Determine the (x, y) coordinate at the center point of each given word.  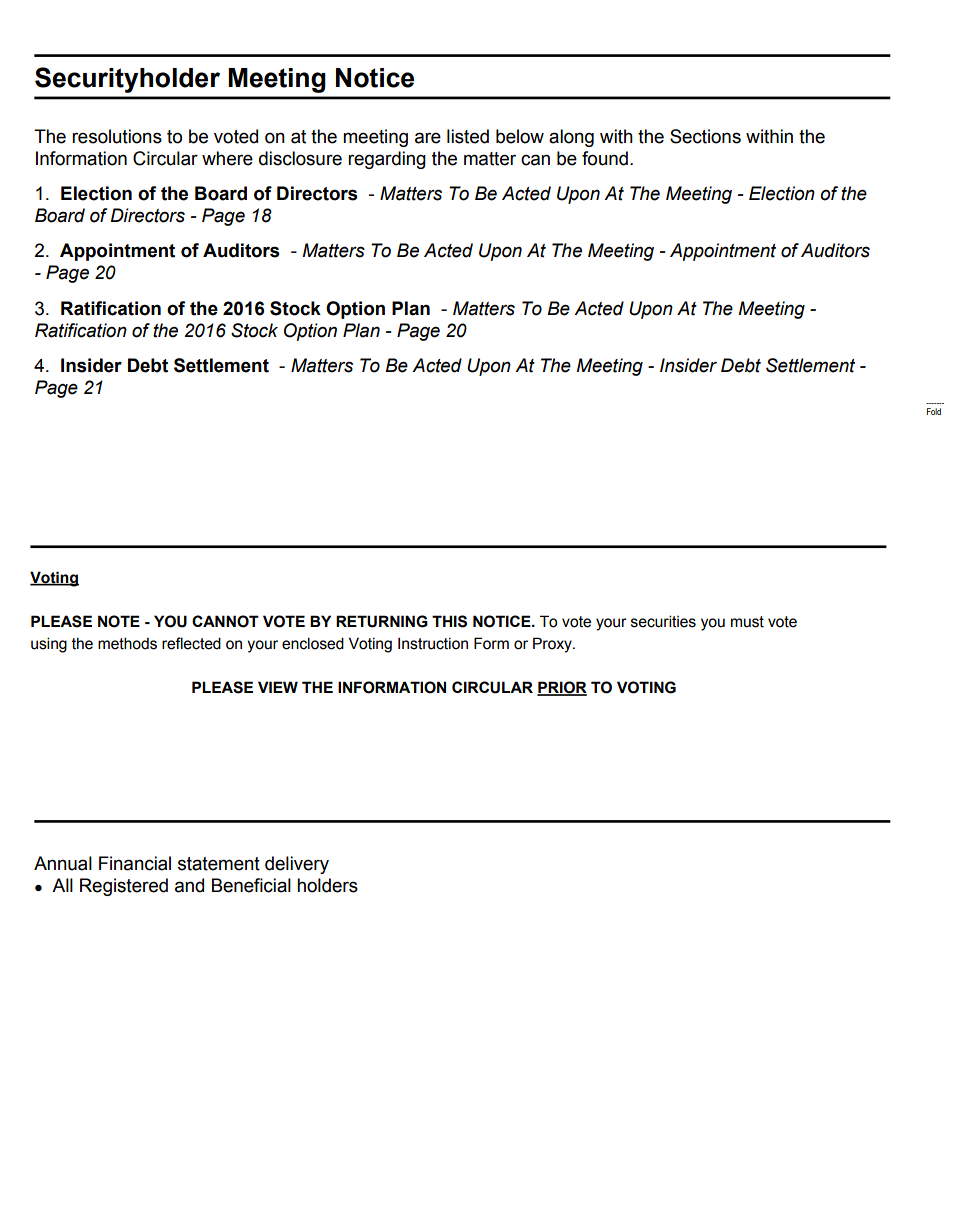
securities (663, 621)
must (747, 622)
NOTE (119, 621)
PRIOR (562, 688)
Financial (135, 863)
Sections (705, 136)
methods (127, 643)
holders (327, 885)
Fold (934, 411)
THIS (449, 621)
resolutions (117, 136)
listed (468, 136)
